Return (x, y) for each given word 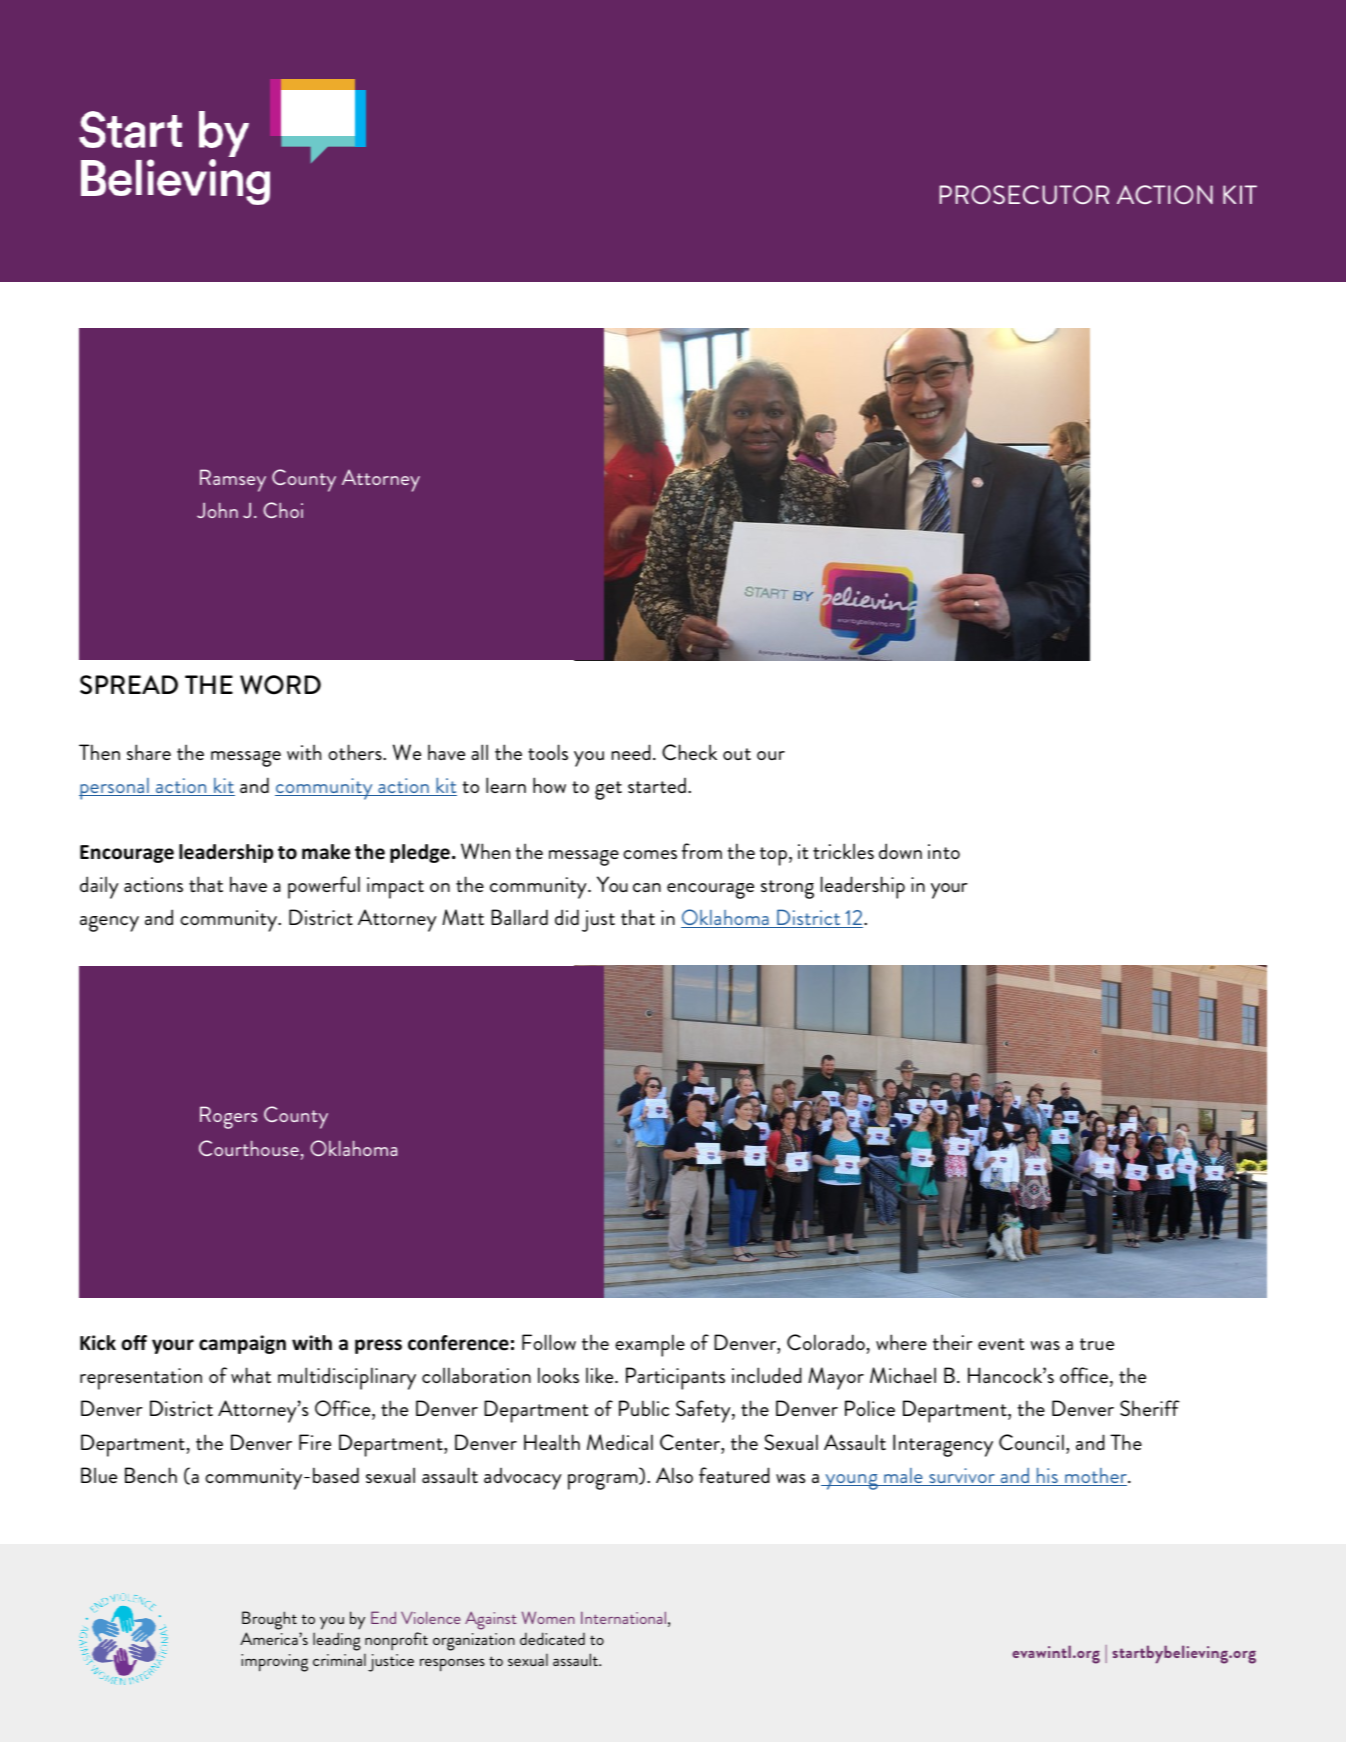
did (567, 917)
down (900, 851)
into (944, 851)
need (631, 752)
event (1001, 1344)
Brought (269, 1620)
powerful (324, 887)
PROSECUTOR (1024, 194)
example (650, 1345)
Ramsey (233, 480)
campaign (242, 1344)
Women (548, 1617)
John (217, 510)
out (737, 754)
